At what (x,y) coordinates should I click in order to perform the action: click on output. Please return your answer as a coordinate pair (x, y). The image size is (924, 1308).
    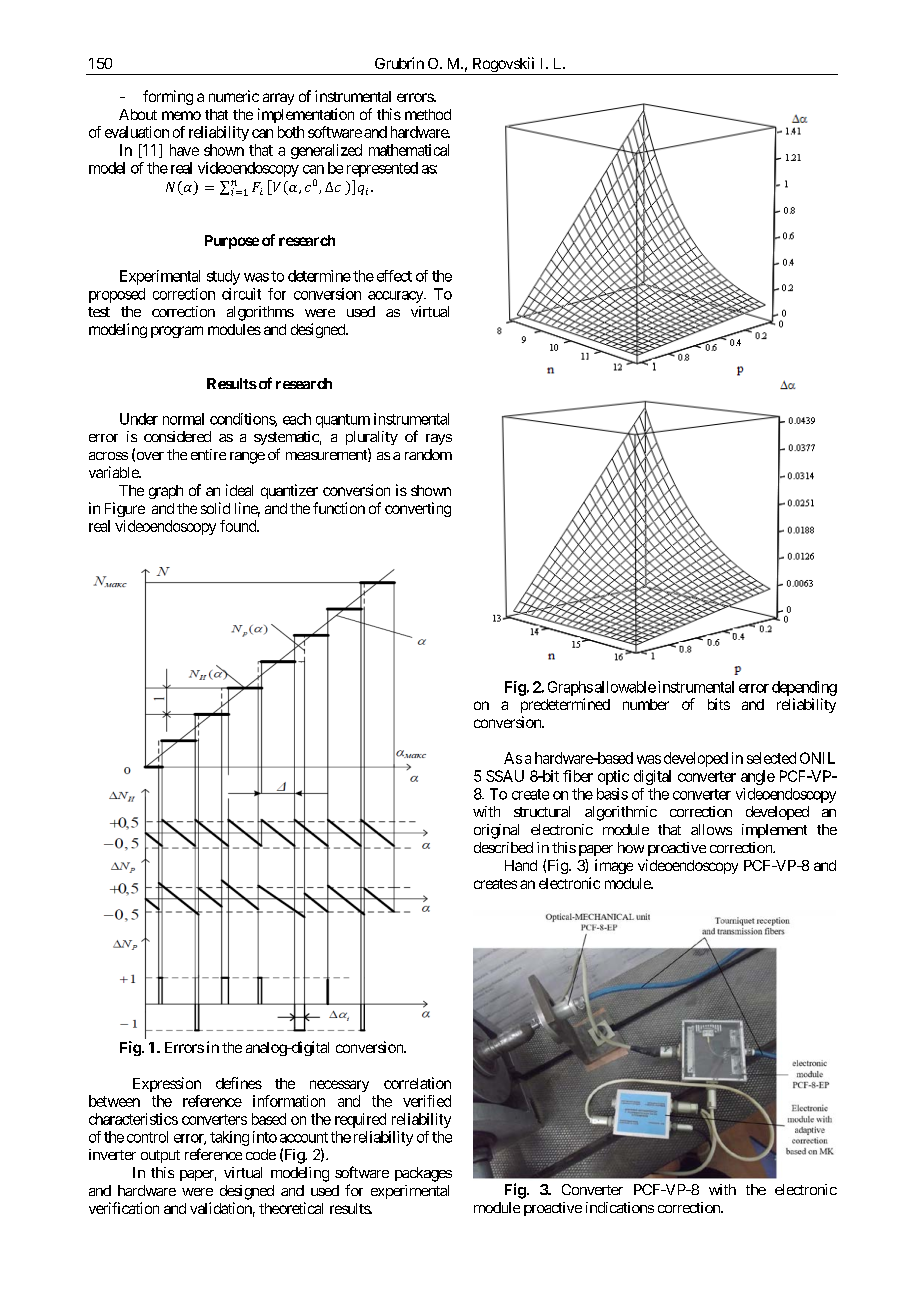
    Looking at the image, I should click on (160, 1156).
